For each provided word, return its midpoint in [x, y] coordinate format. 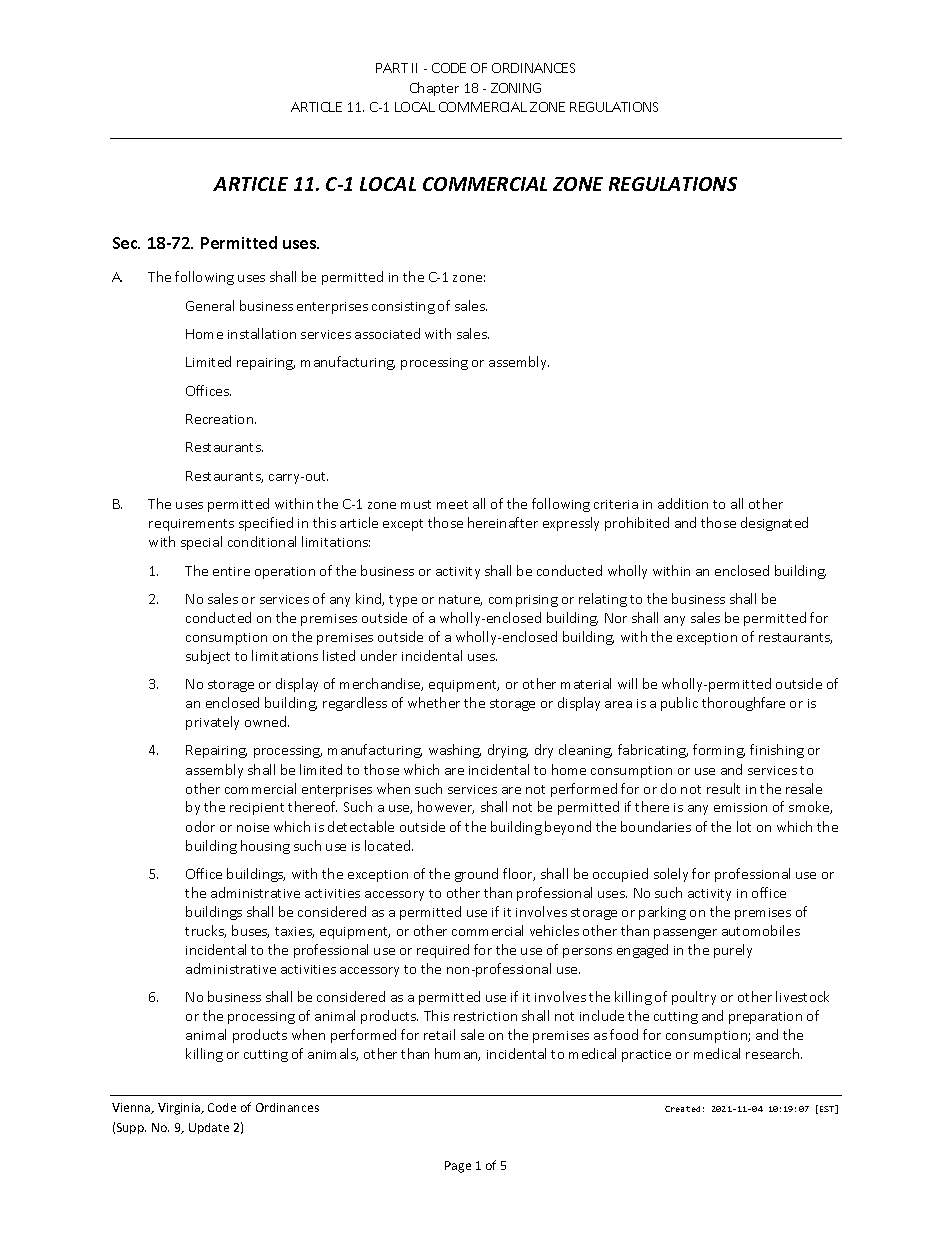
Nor [616, 618]
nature [460, 600]
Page [458, 1167]
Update [209, 1128]
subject [208, 657]
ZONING [516, 88]
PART [392, 68]
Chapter [434, 89]
